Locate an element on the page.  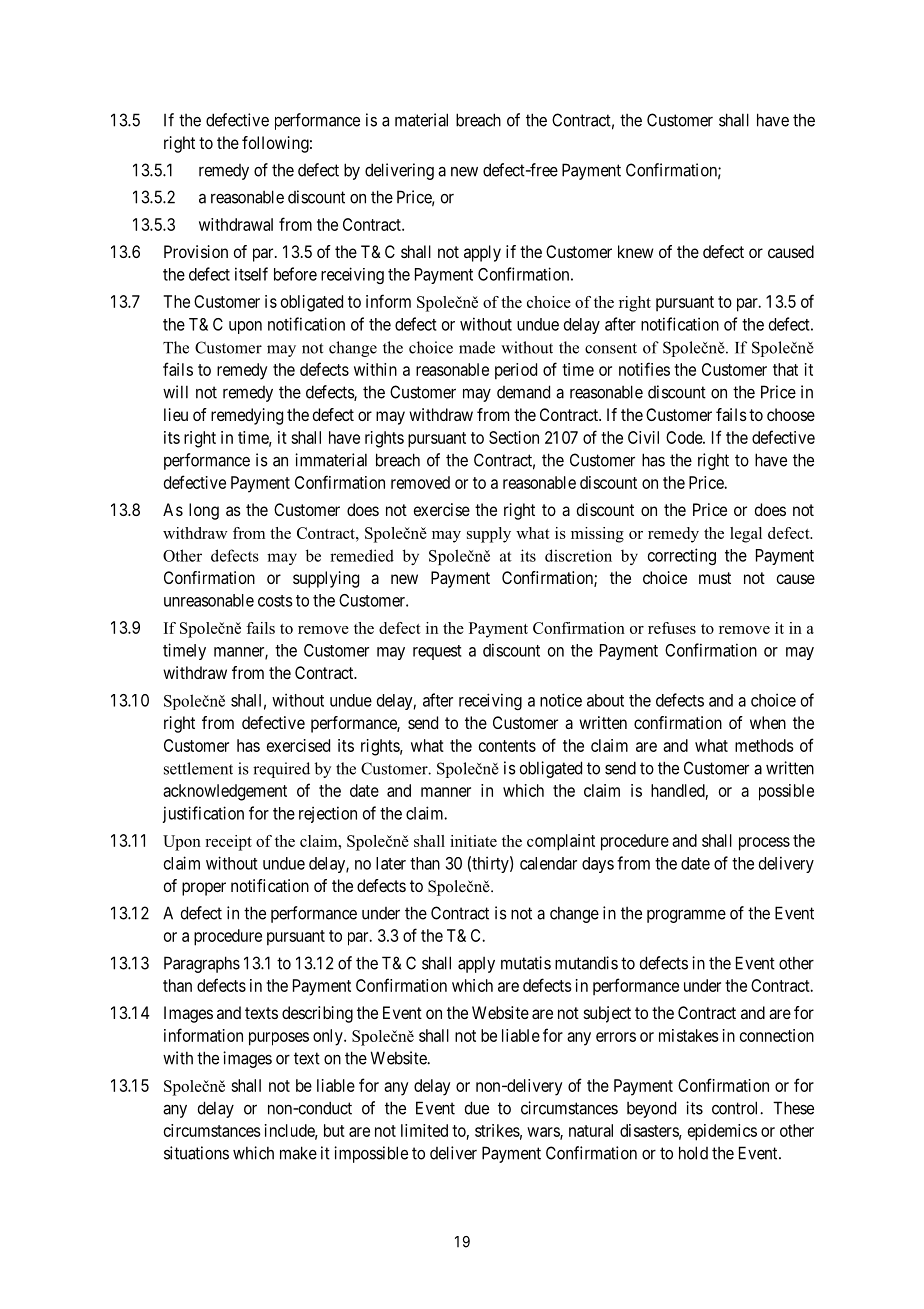
made is located at coordinates (477, 347).
